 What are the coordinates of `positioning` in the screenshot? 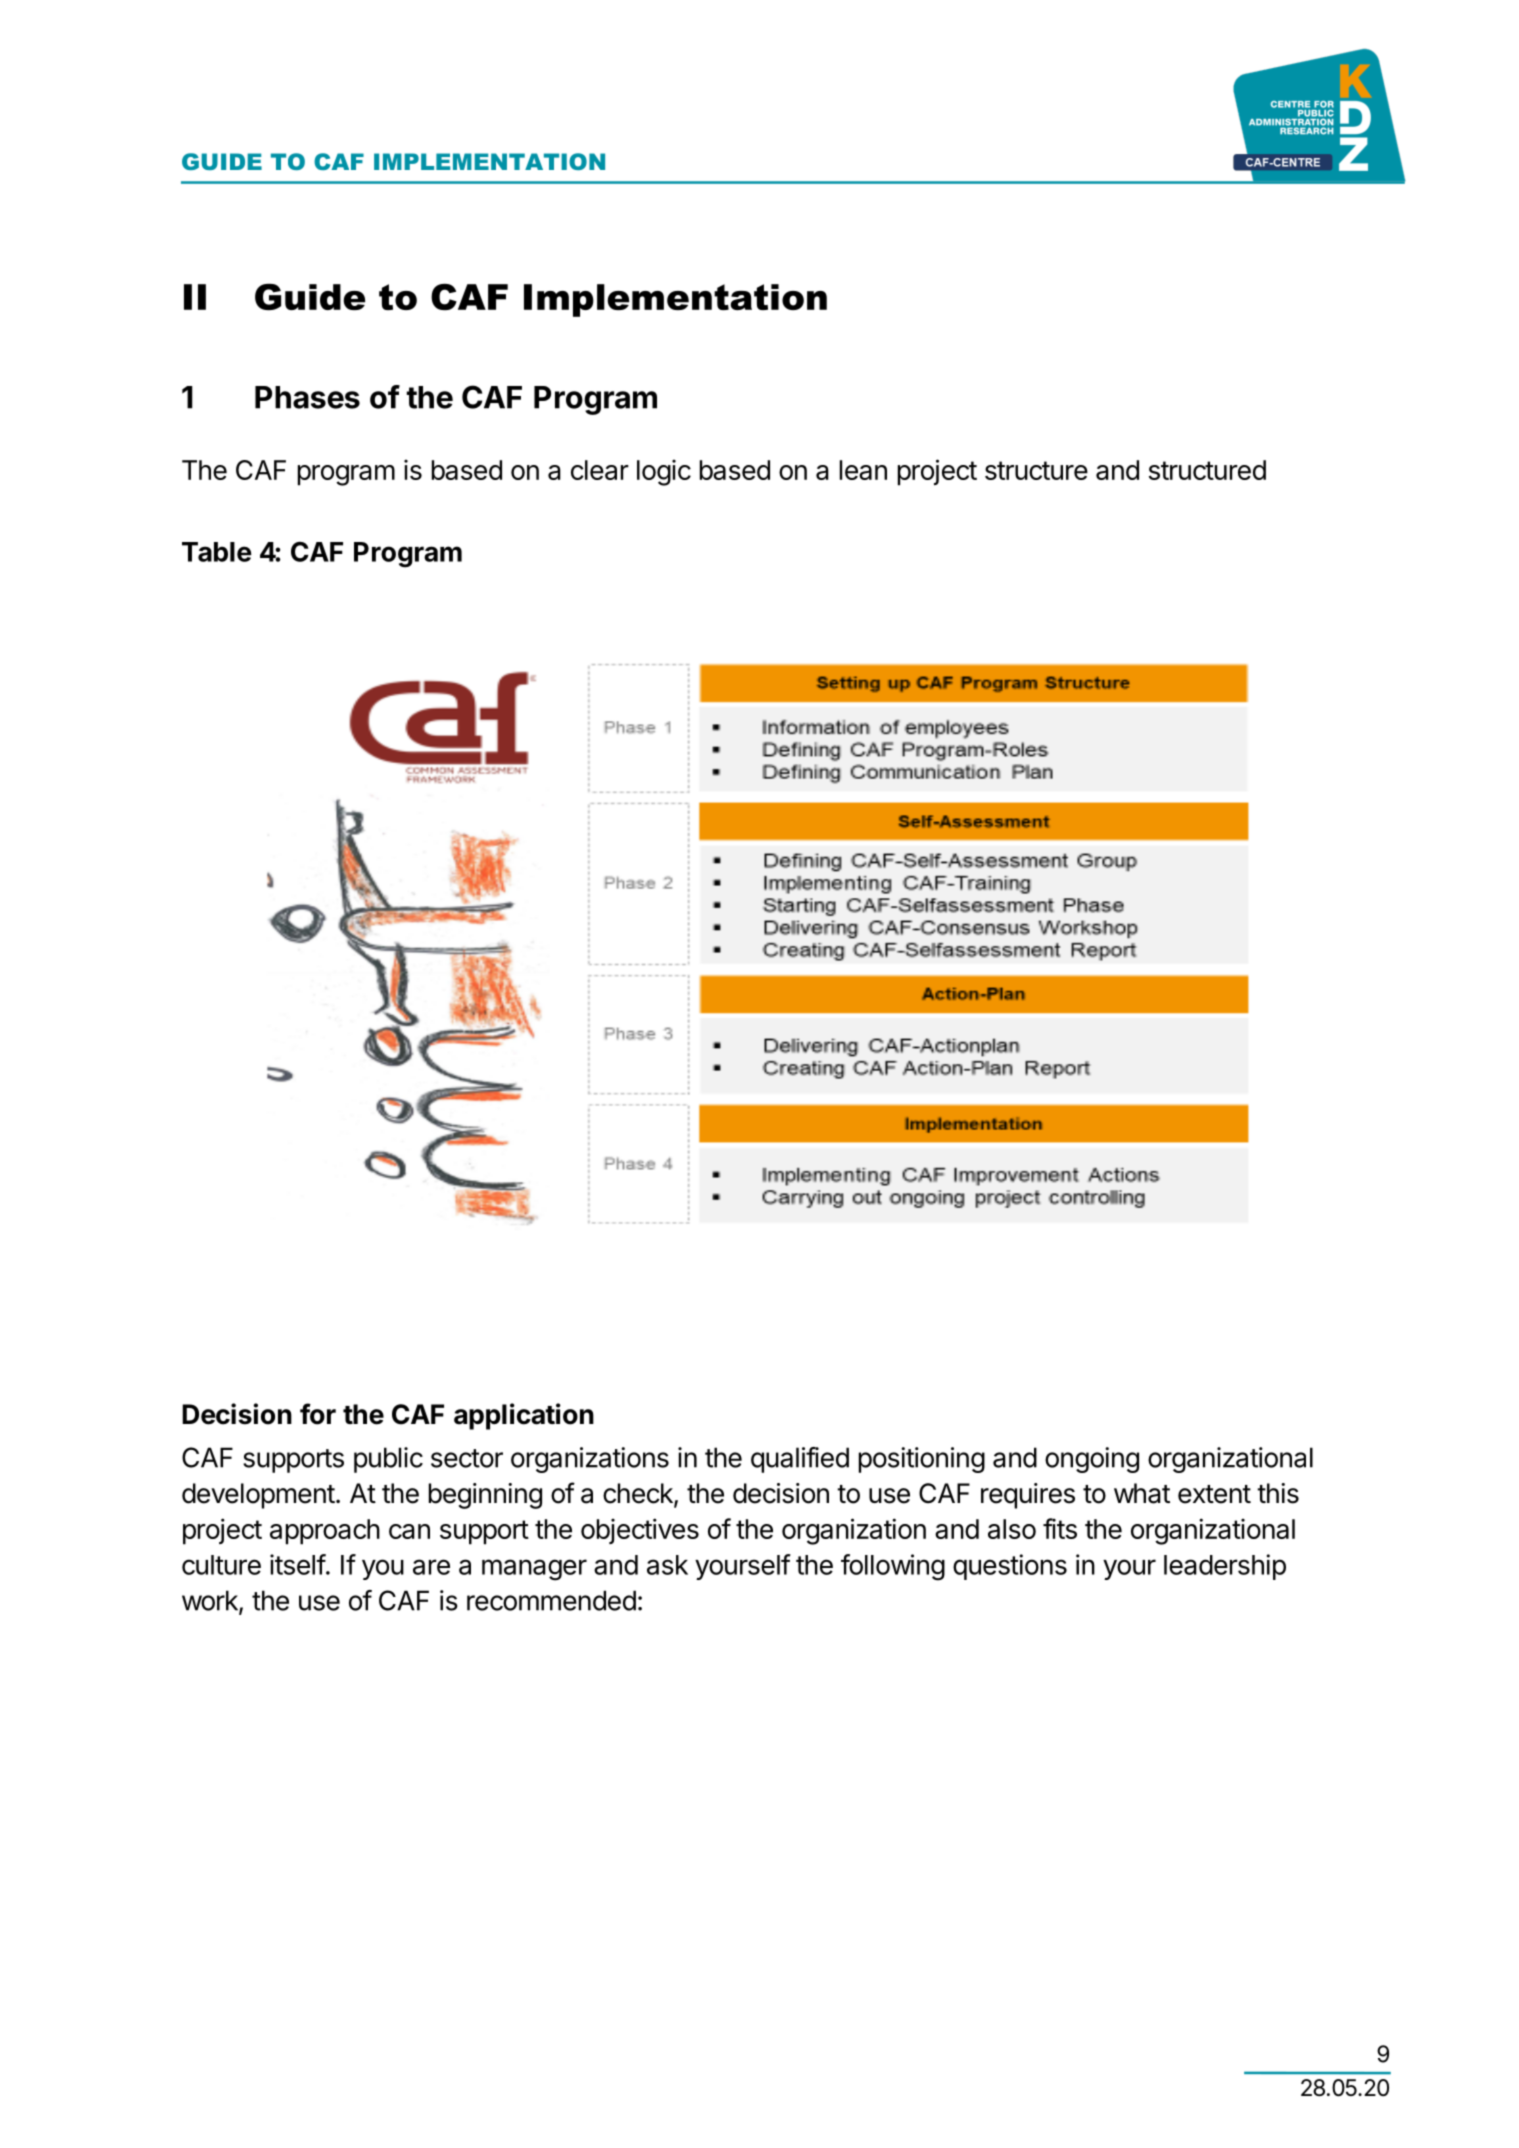 It's located at (922, 1460).
